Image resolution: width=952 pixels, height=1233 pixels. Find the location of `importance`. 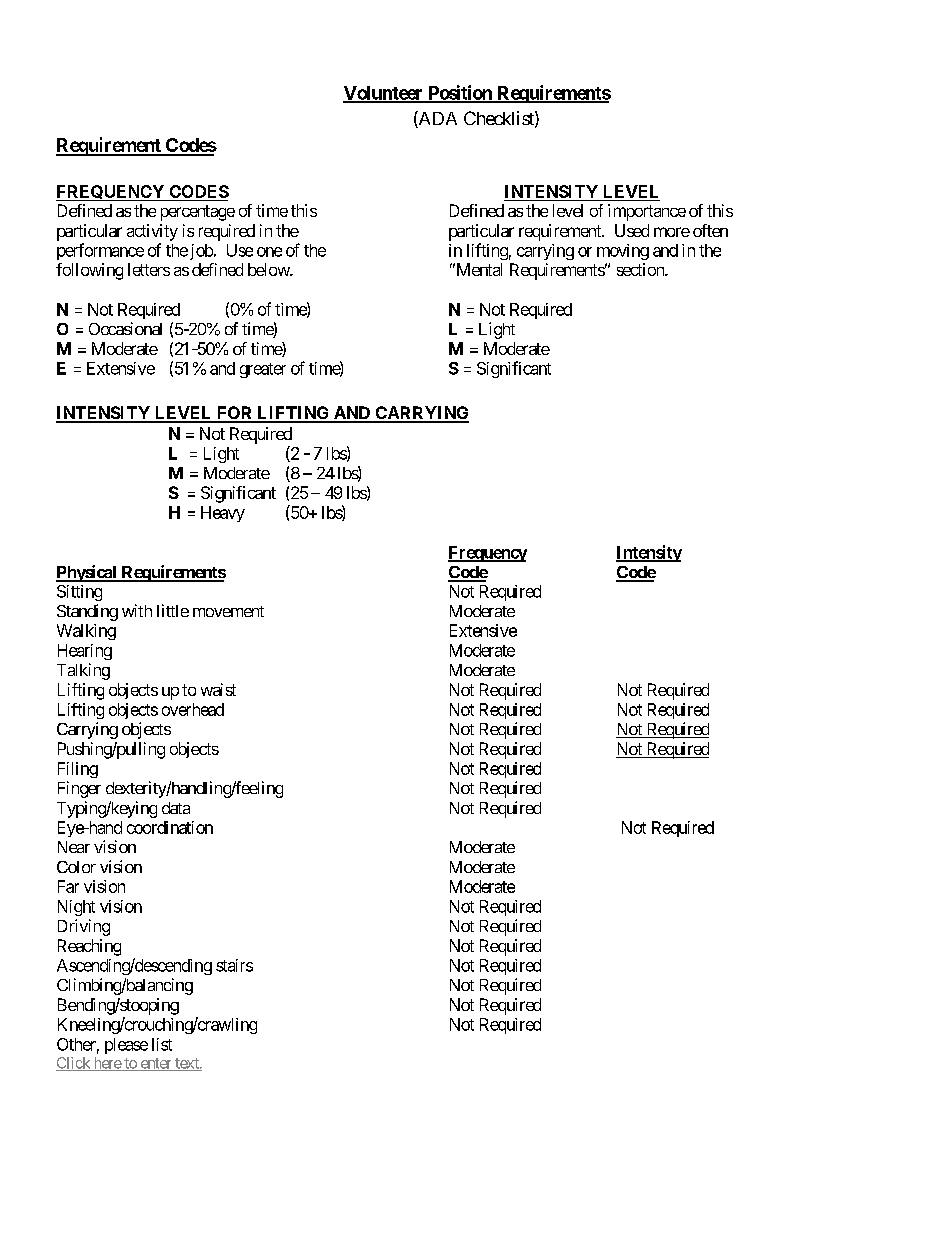

importance is located at coordinates (647, 212).
